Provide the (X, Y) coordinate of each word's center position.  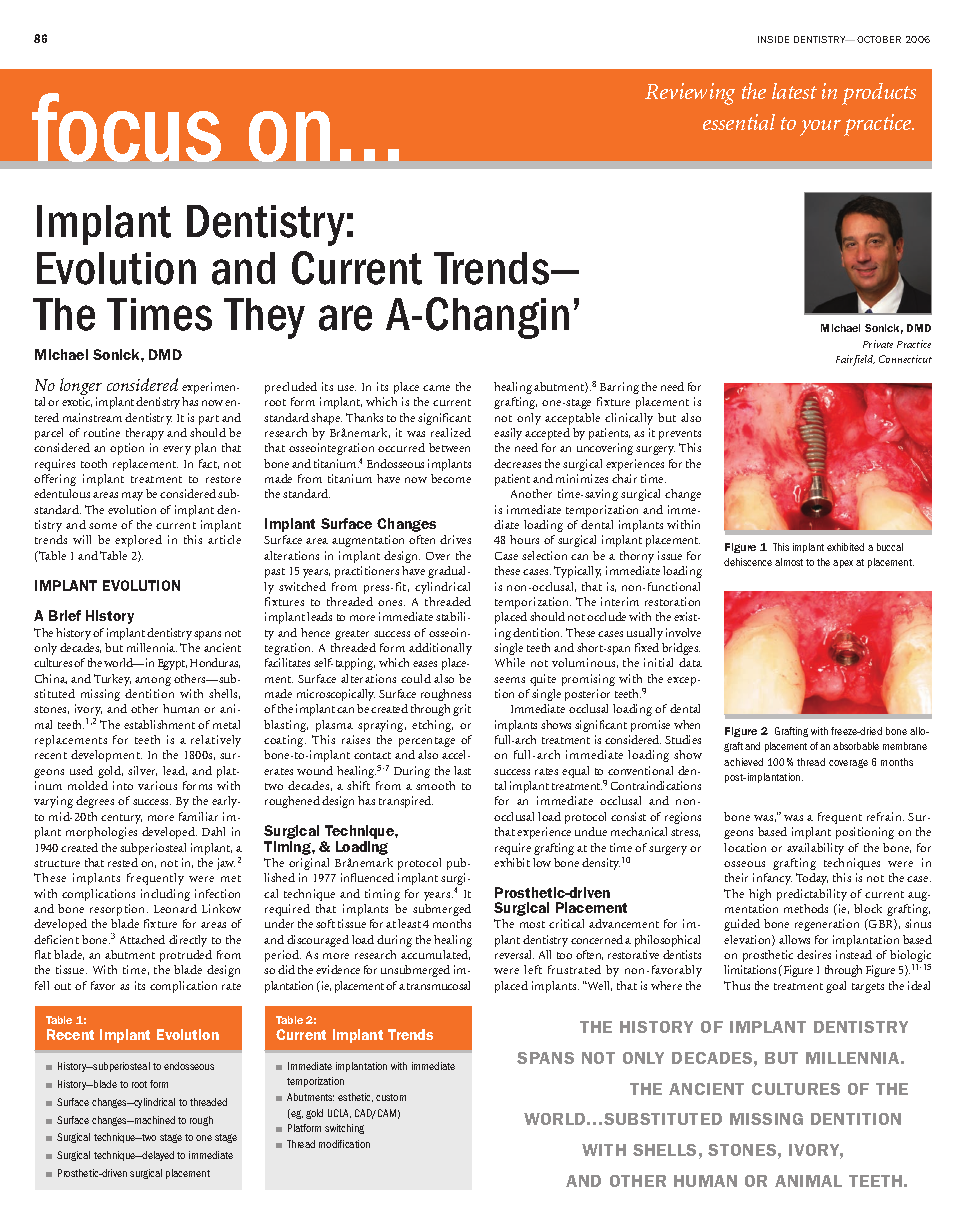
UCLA (339, 1113)
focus (126, 127)
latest (794, 91)
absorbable (856, 746)
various (157, 785)
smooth (435, 785)
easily (508, 434)
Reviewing (690, 94)
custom (391, 1097)
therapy (145, 434)
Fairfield (855, 360)
